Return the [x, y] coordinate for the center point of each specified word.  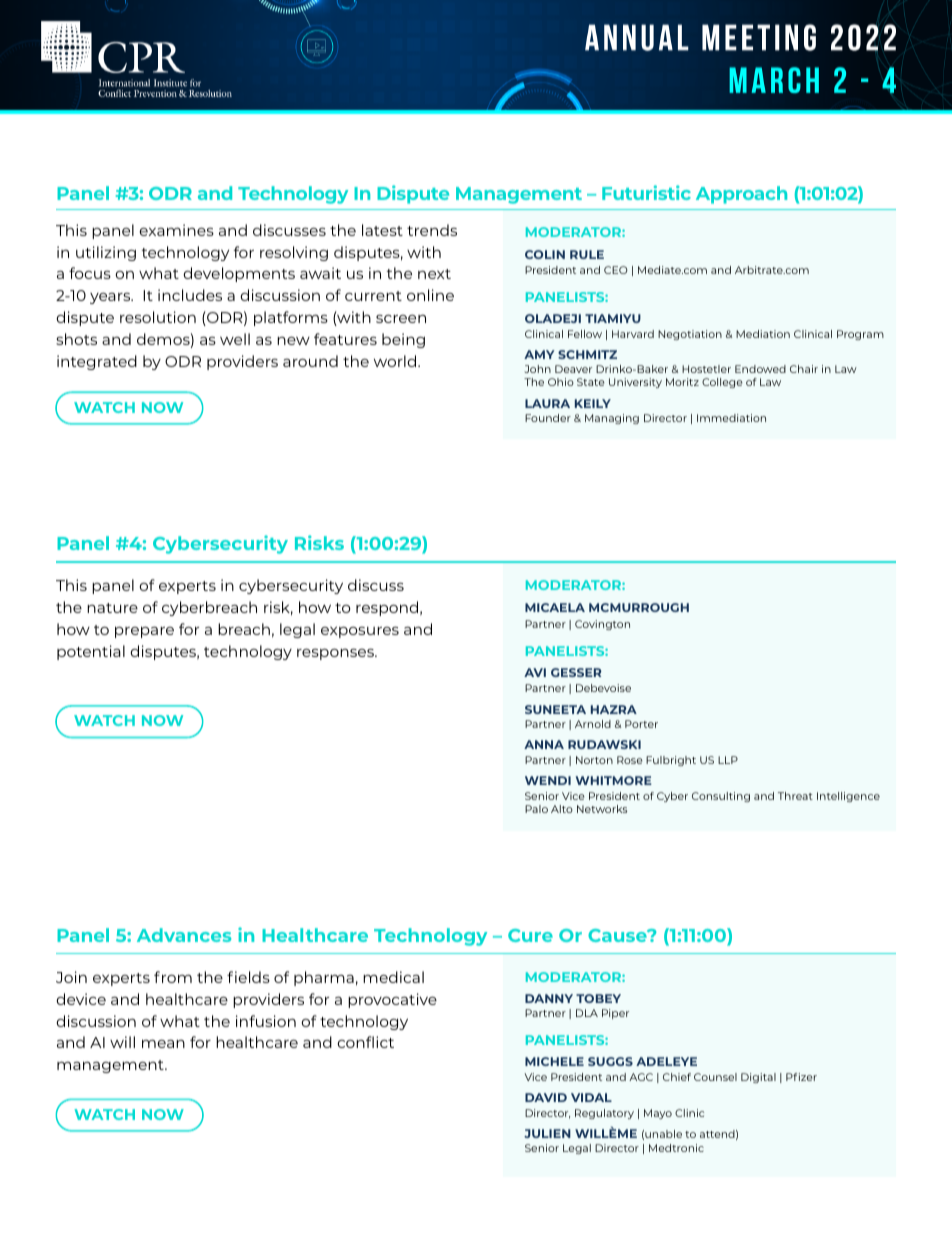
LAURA [547, 403]
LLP [728, 760]
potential [91, 652]
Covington [602, 625]
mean [163, 1043]
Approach [741, 195]
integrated [97, 362]
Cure [530, 935]
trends [432, 230]
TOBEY [598, 998]
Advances [184, 935]
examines [176, 230]
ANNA [544, 744]
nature [112, 608]
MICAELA [555, 607]
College [722, 383]
